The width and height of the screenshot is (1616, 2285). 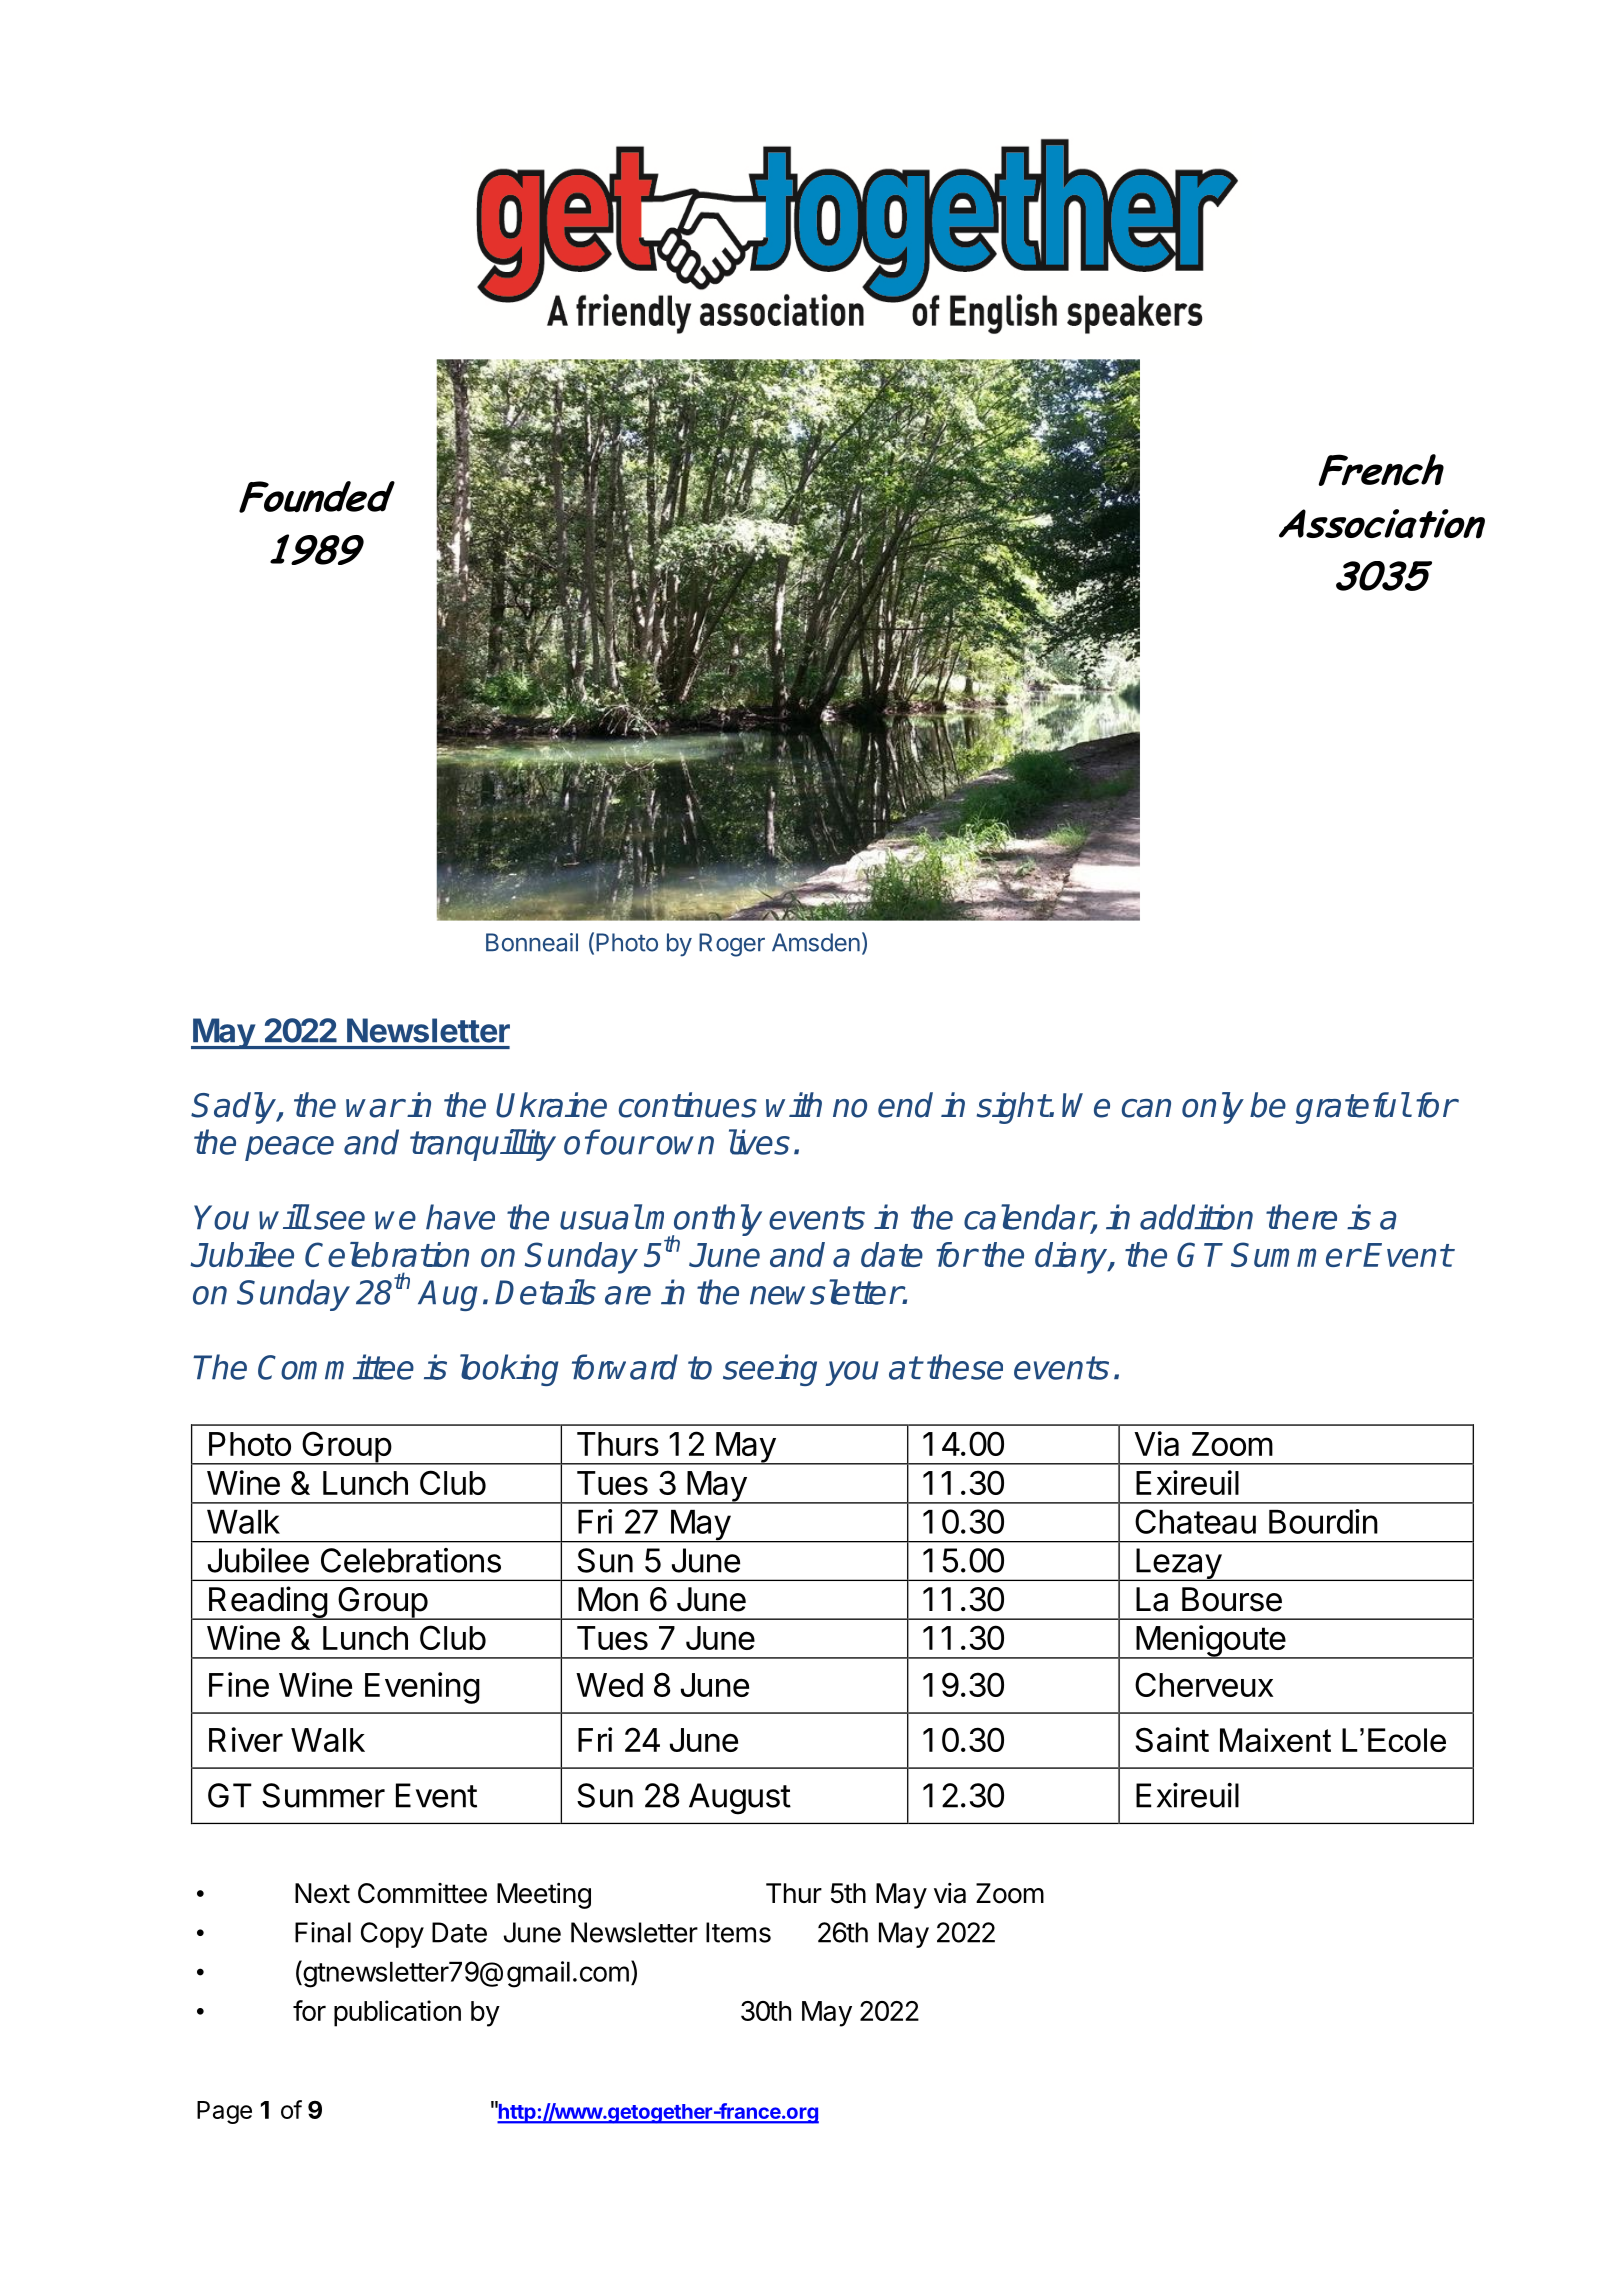 I want to click on addition, so click(x=1196, y=1217).
